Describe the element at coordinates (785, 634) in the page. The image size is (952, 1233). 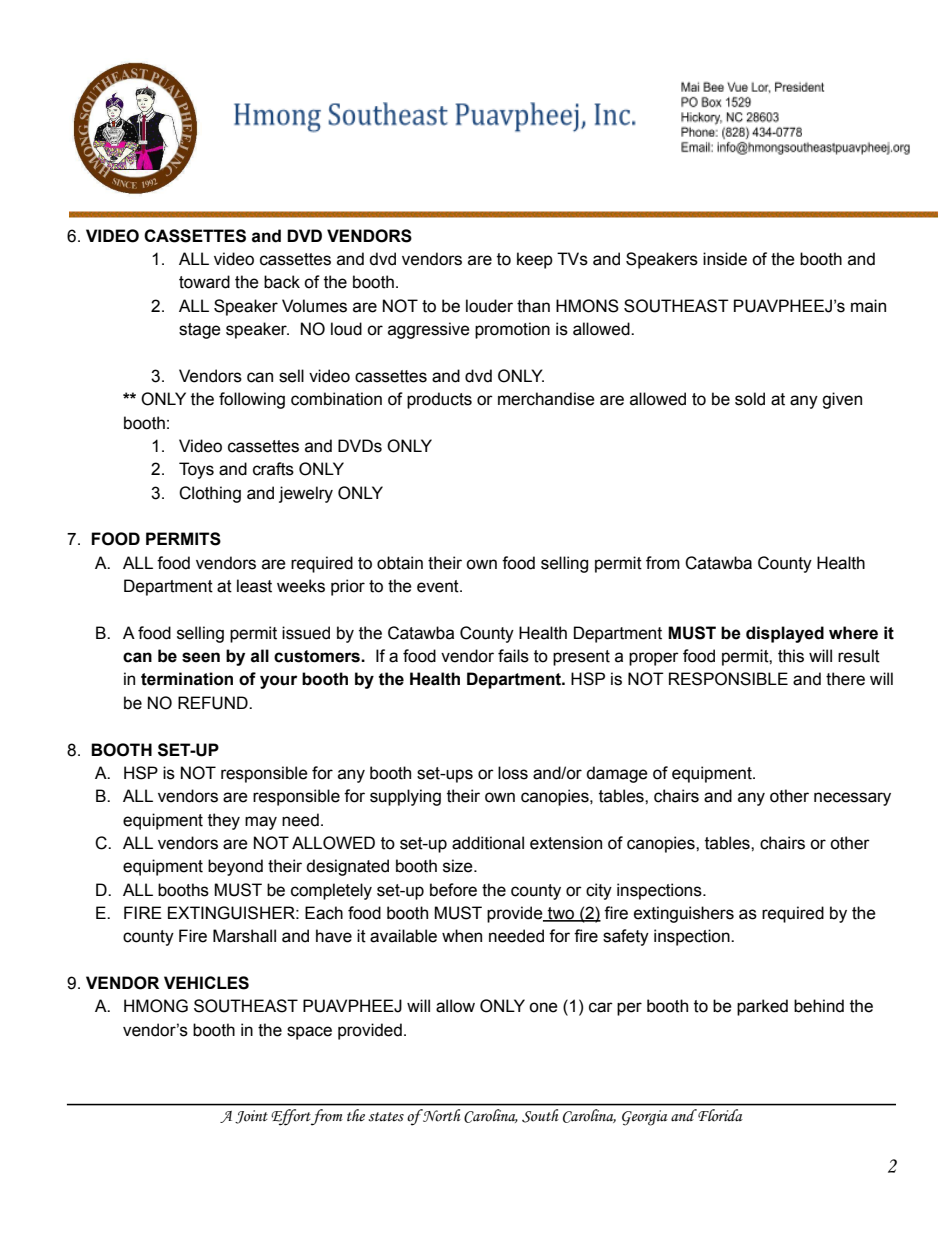
I see `displayed` at that location.
